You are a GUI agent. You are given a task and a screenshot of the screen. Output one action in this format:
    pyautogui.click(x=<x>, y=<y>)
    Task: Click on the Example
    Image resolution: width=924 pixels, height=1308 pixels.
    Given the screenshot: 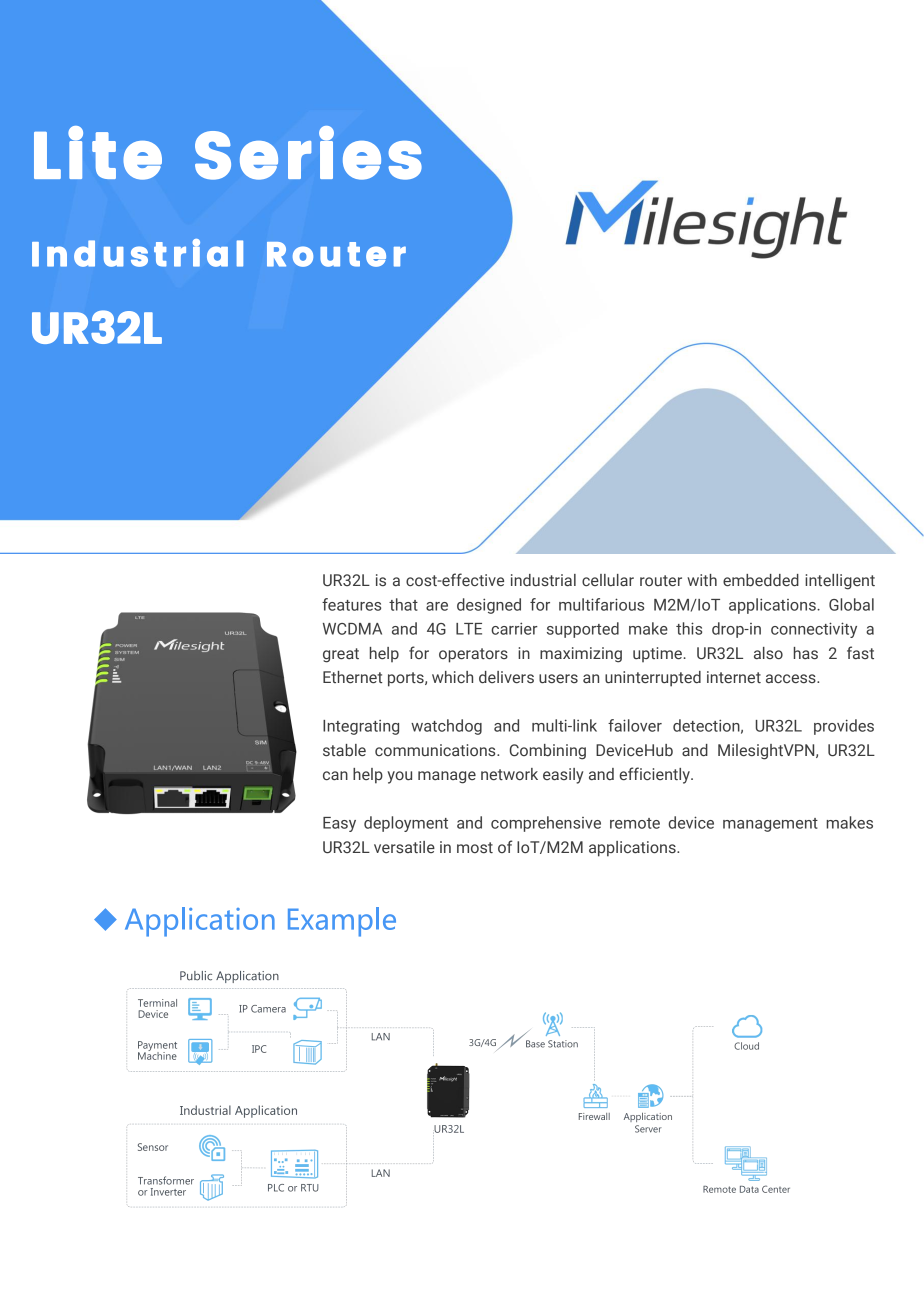 What is the action you would take?
    pyautogui.click(x=342, y=922)
